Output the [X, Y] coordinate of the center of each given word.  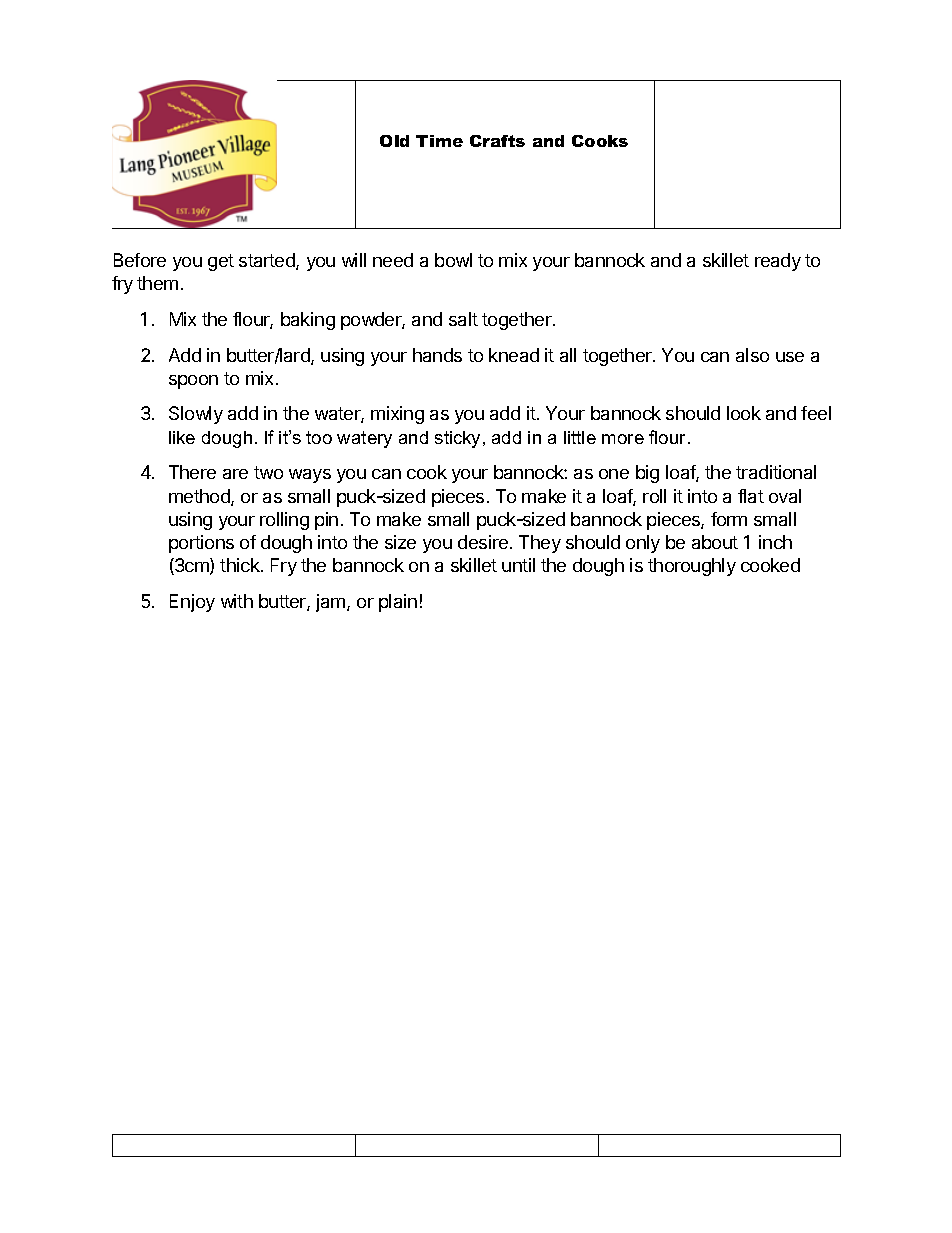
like [182, 437]
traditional [776, 472]
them [157, 283]
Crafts [497, 141]
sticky [459, 439]
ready [778, 262]
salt [463, 319]
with [237, 601]
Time [439, 141]
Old [394, 141]
